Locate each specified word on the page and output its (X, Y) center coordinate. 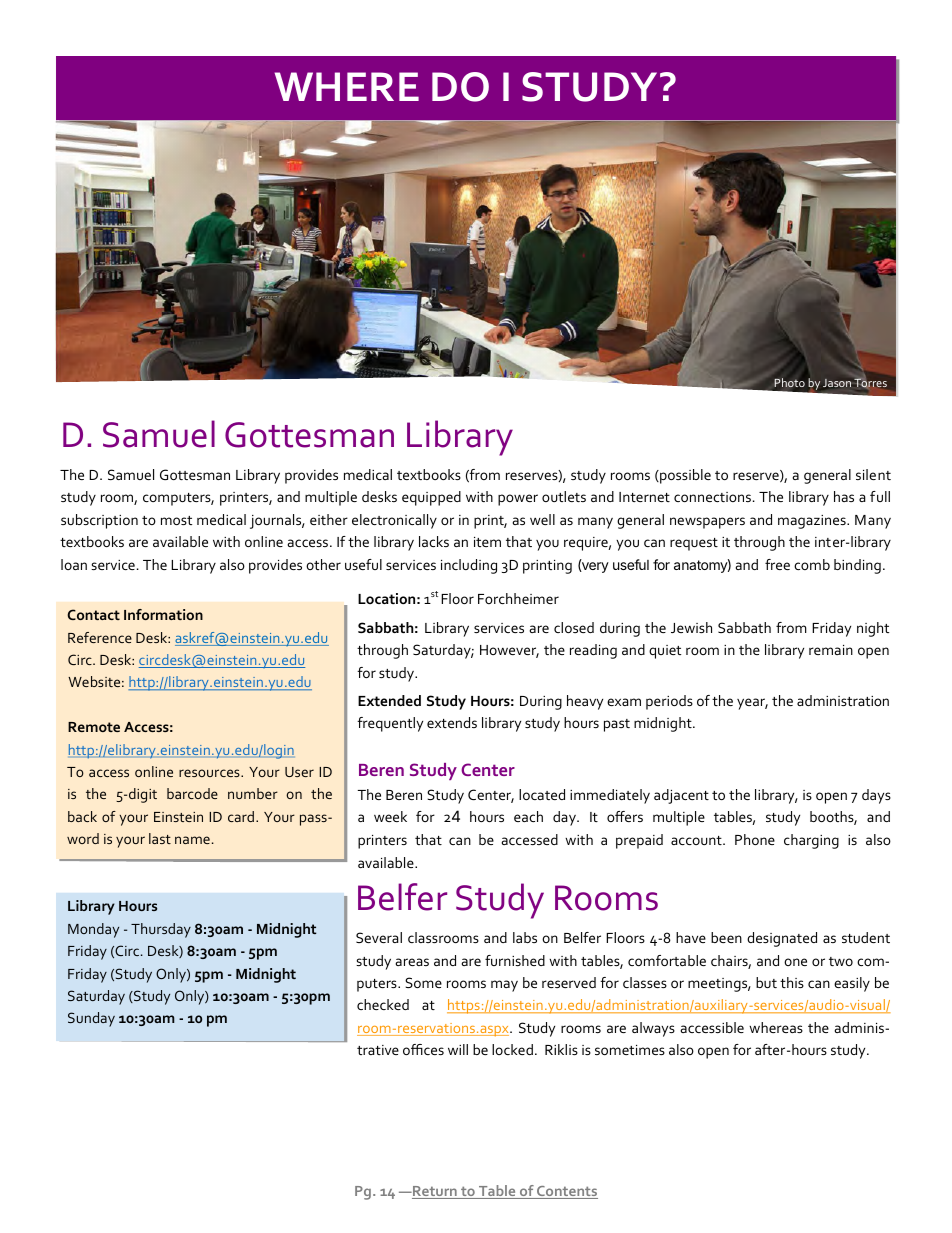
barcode (192, 793)
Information (163, 614)
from (791, 627)
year (752, 704)
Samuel (159, 434)
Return (435, 1192)
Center (488, 769)
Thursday (161, 930)
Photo (789, 382)
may (504, 986)
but (766, 982)
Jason (837, 383)
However (509, 651)
